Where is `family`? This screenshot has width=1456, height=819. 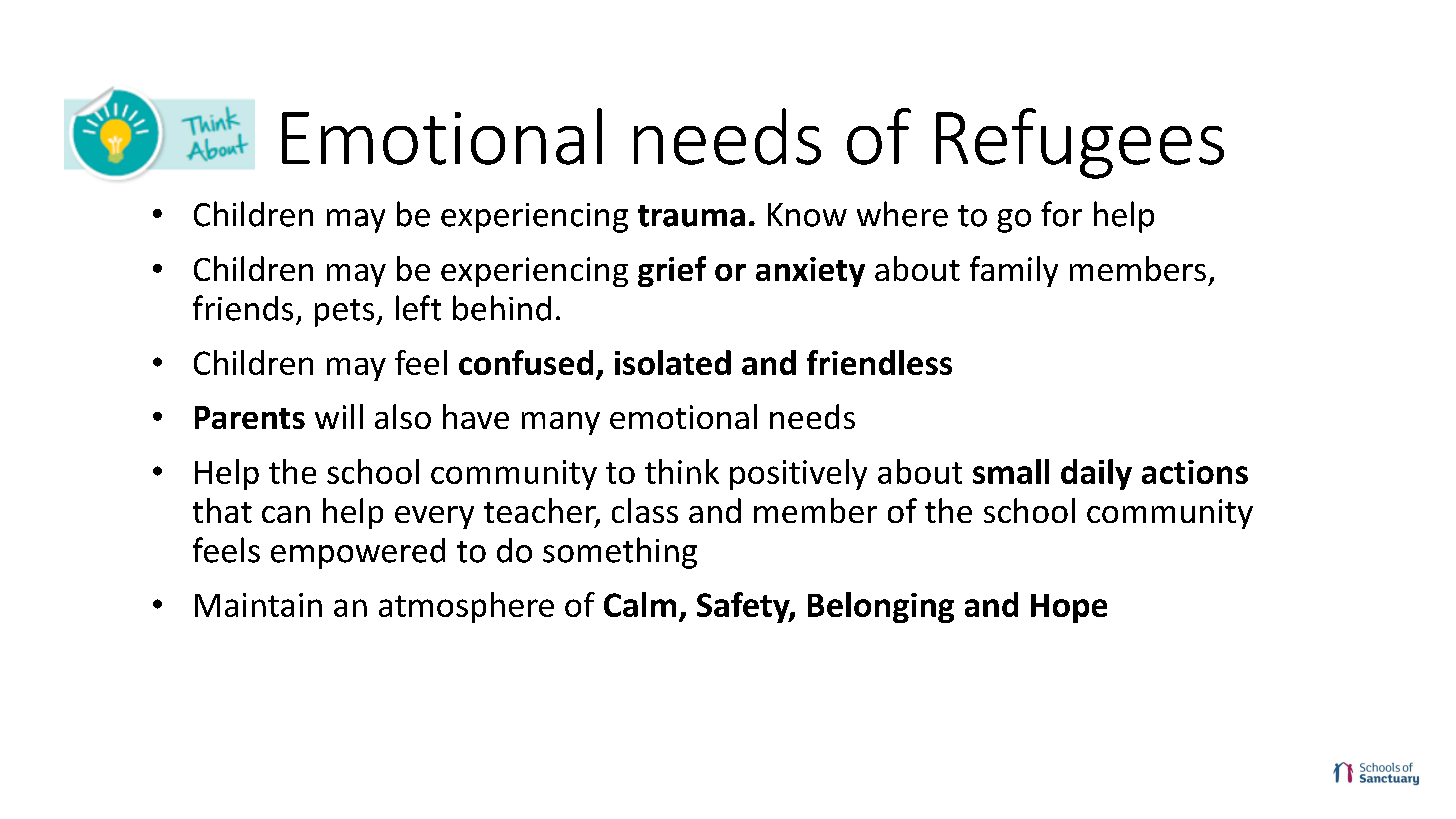
family is located at coordinates (1014, 271).
